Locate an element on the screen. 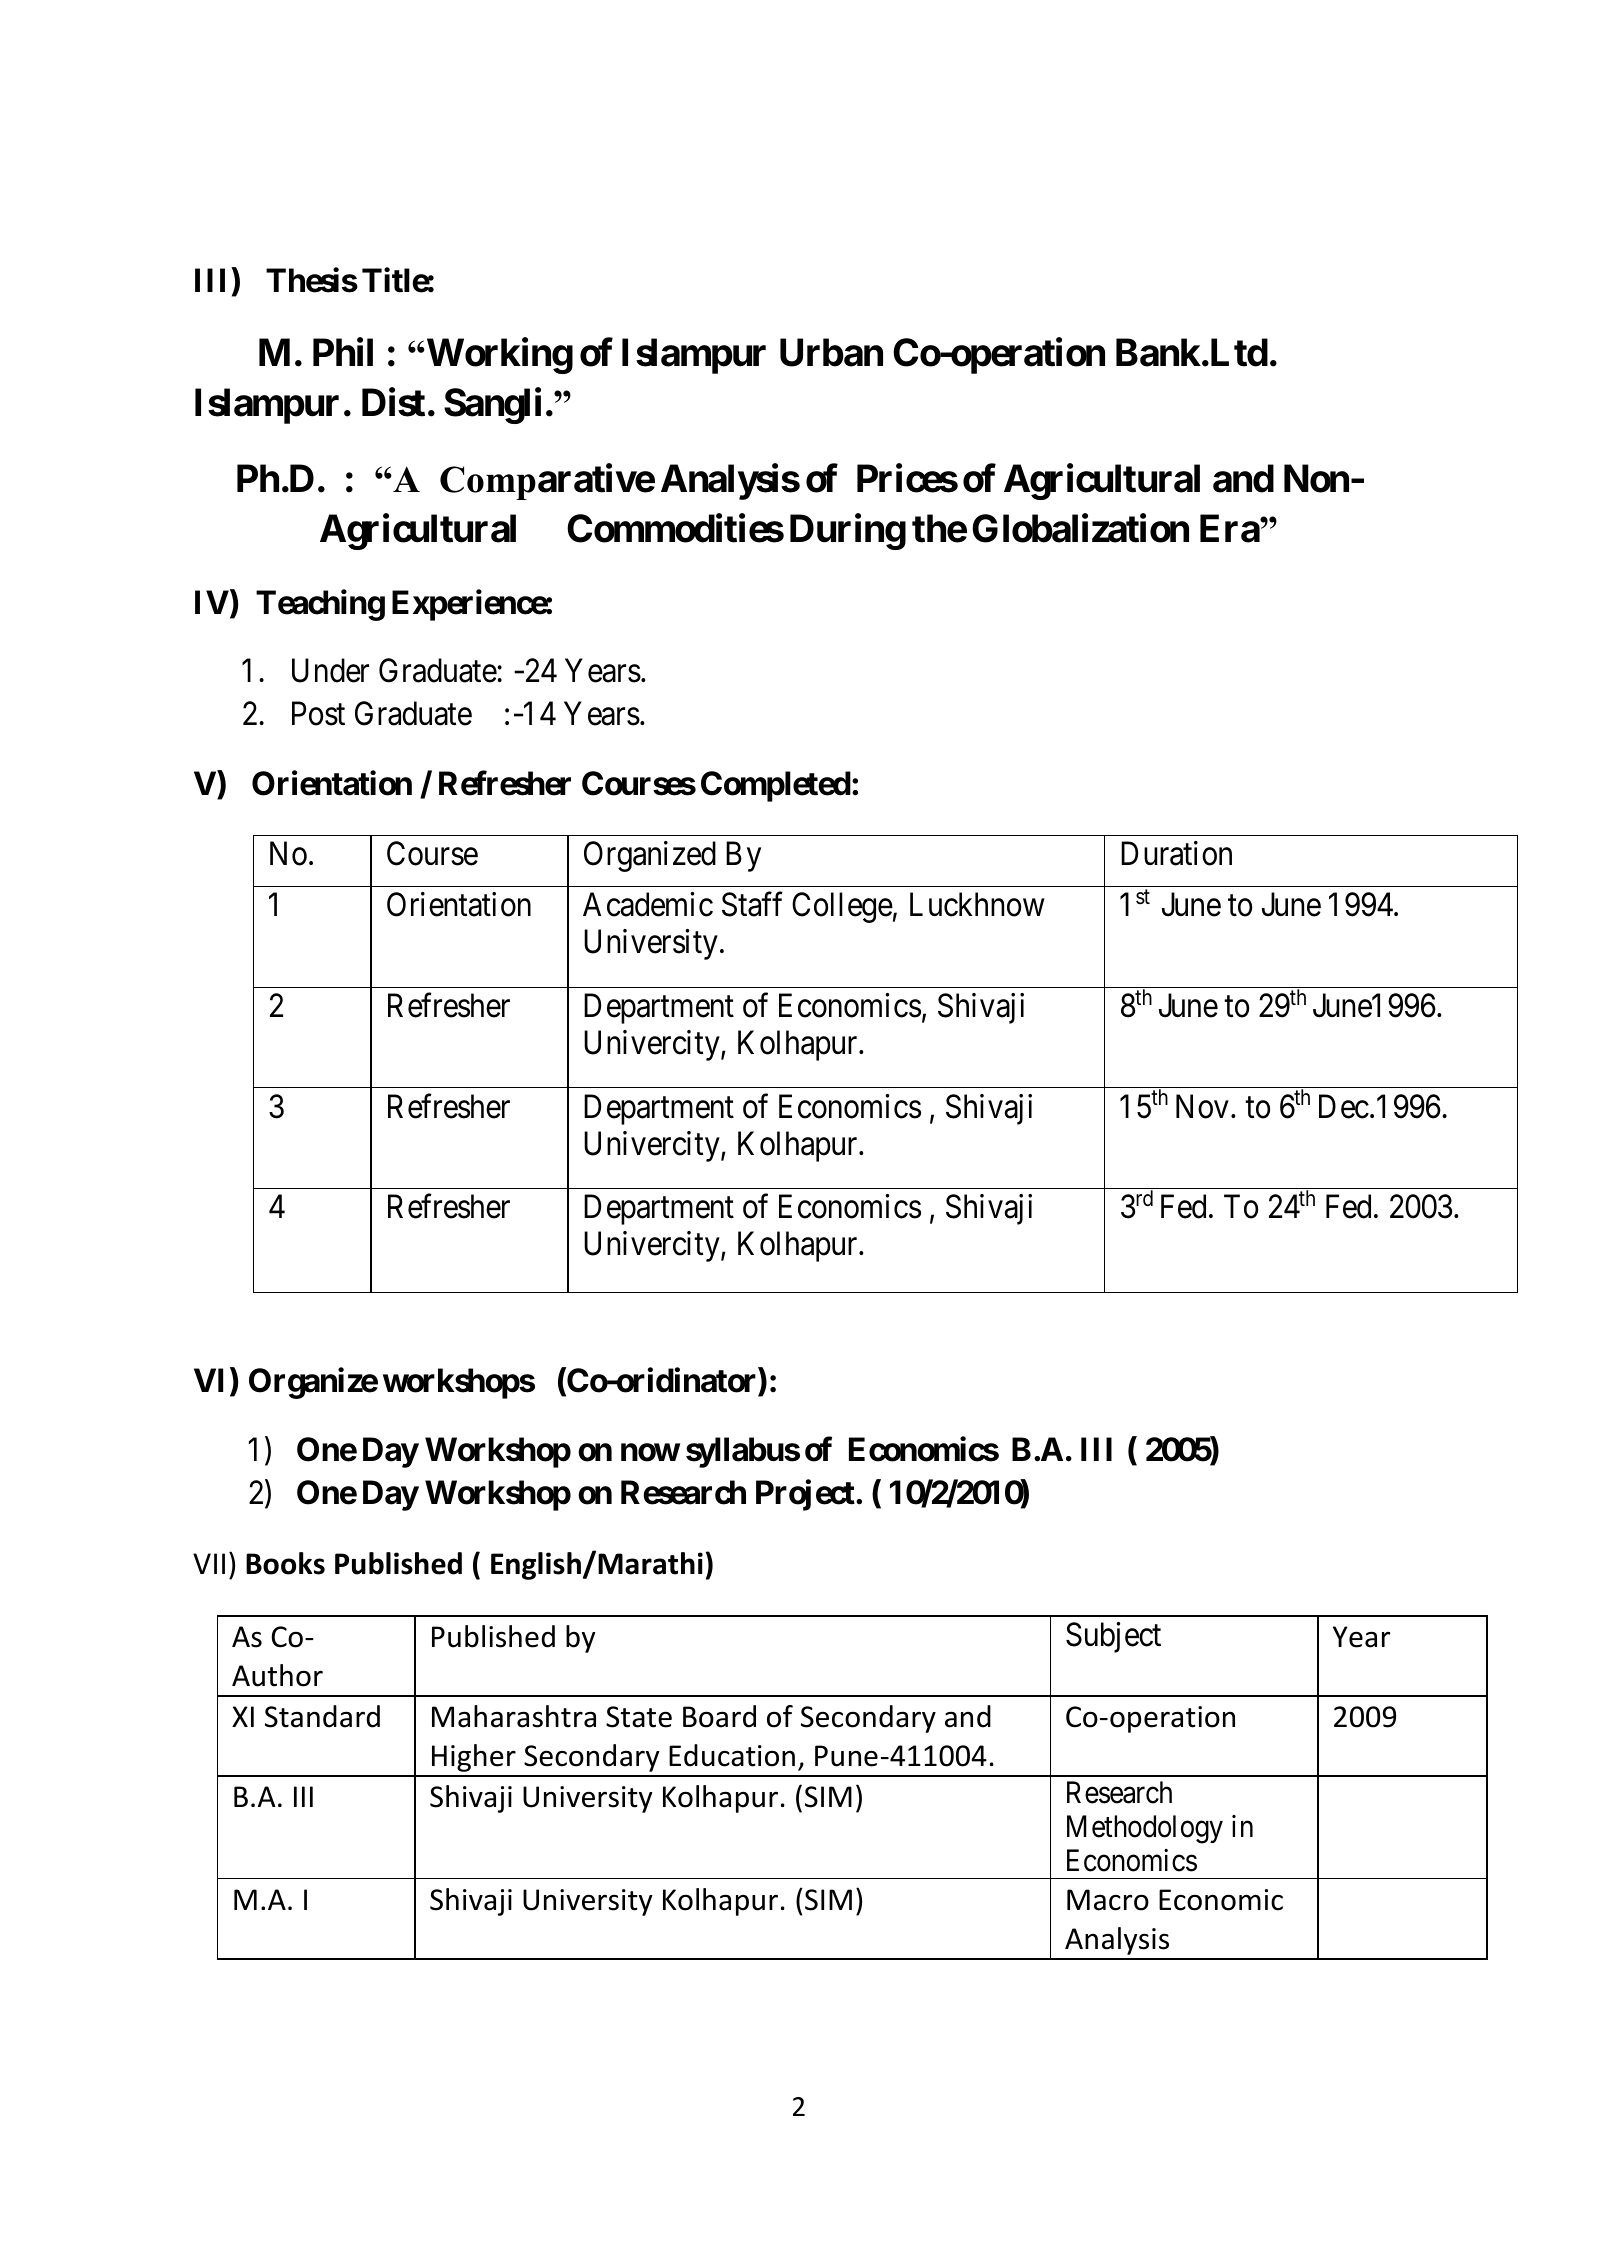 The height and width of the screenshot is (2257, 1597). Post is located at coordinates (318, 714).
